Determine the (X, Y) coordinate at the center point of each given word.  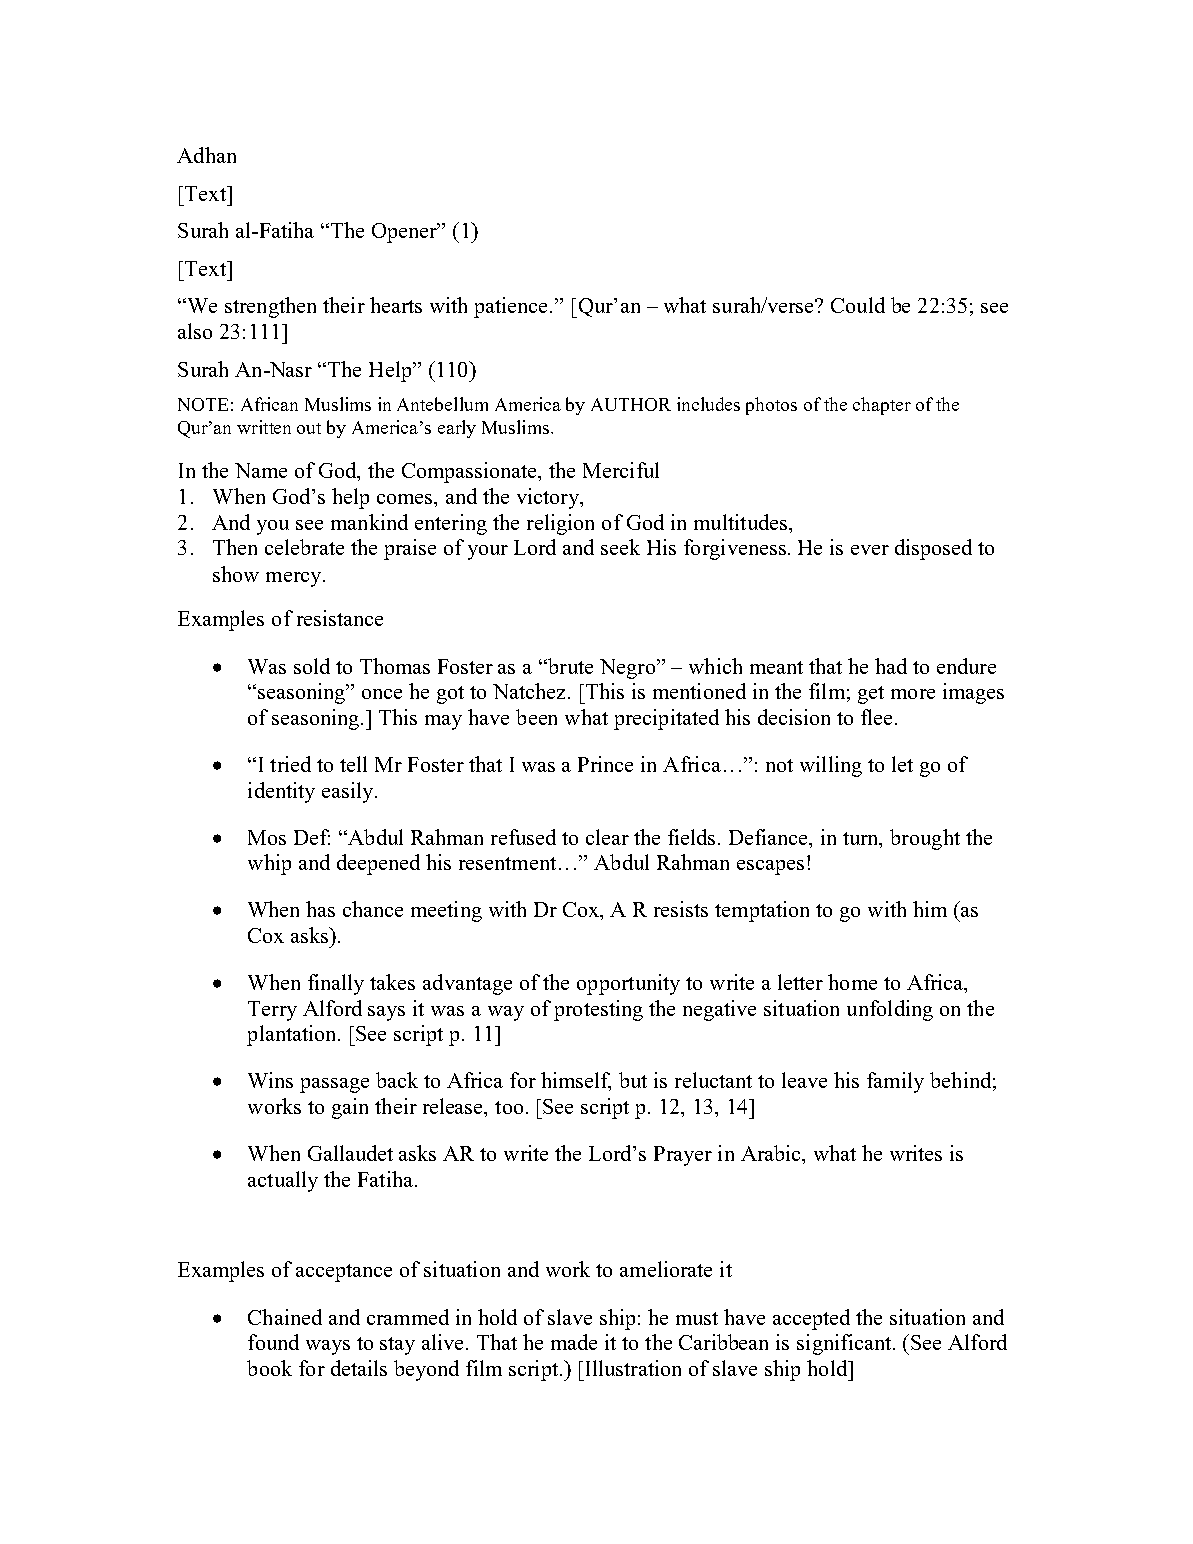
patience (512, 307)
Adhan (206, 155)
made (574, 1342)
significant (845, 1344)
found (273, 1342)
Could (858, 305)
